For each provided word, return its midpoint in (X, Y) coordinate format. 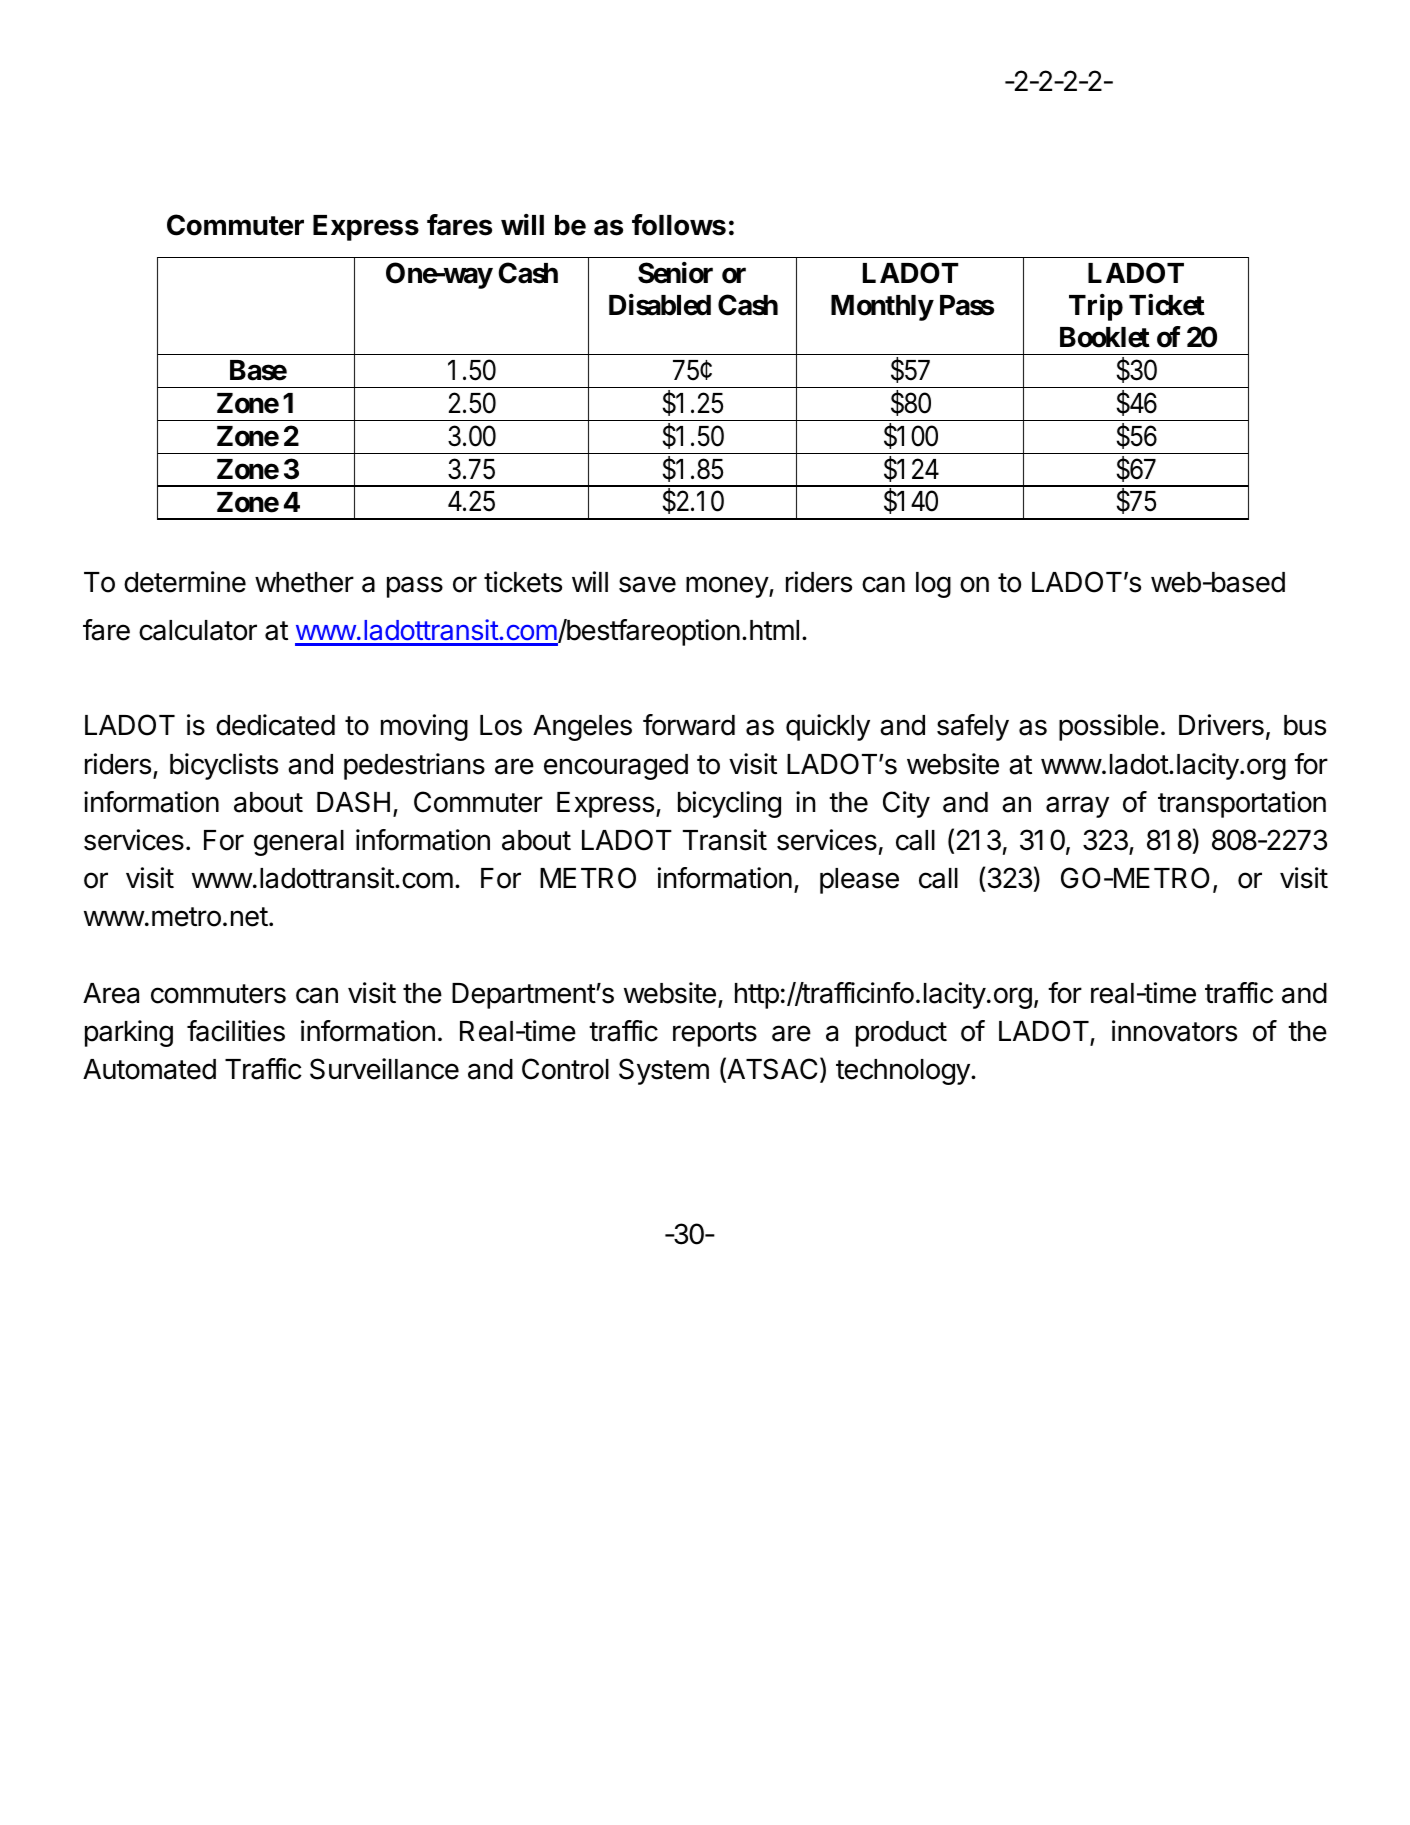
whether (304, 582)
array (1077, 807)
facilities (236, 1031)
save (647, 584)
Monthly (882, 308)
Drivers (1221, 725)
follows (679, 225)
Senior (675, 273)
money (728, 587)
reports (715, 1034)
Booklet (1105, 337)
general (299, 843)
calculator (198, 630)
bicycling (729, 804)
